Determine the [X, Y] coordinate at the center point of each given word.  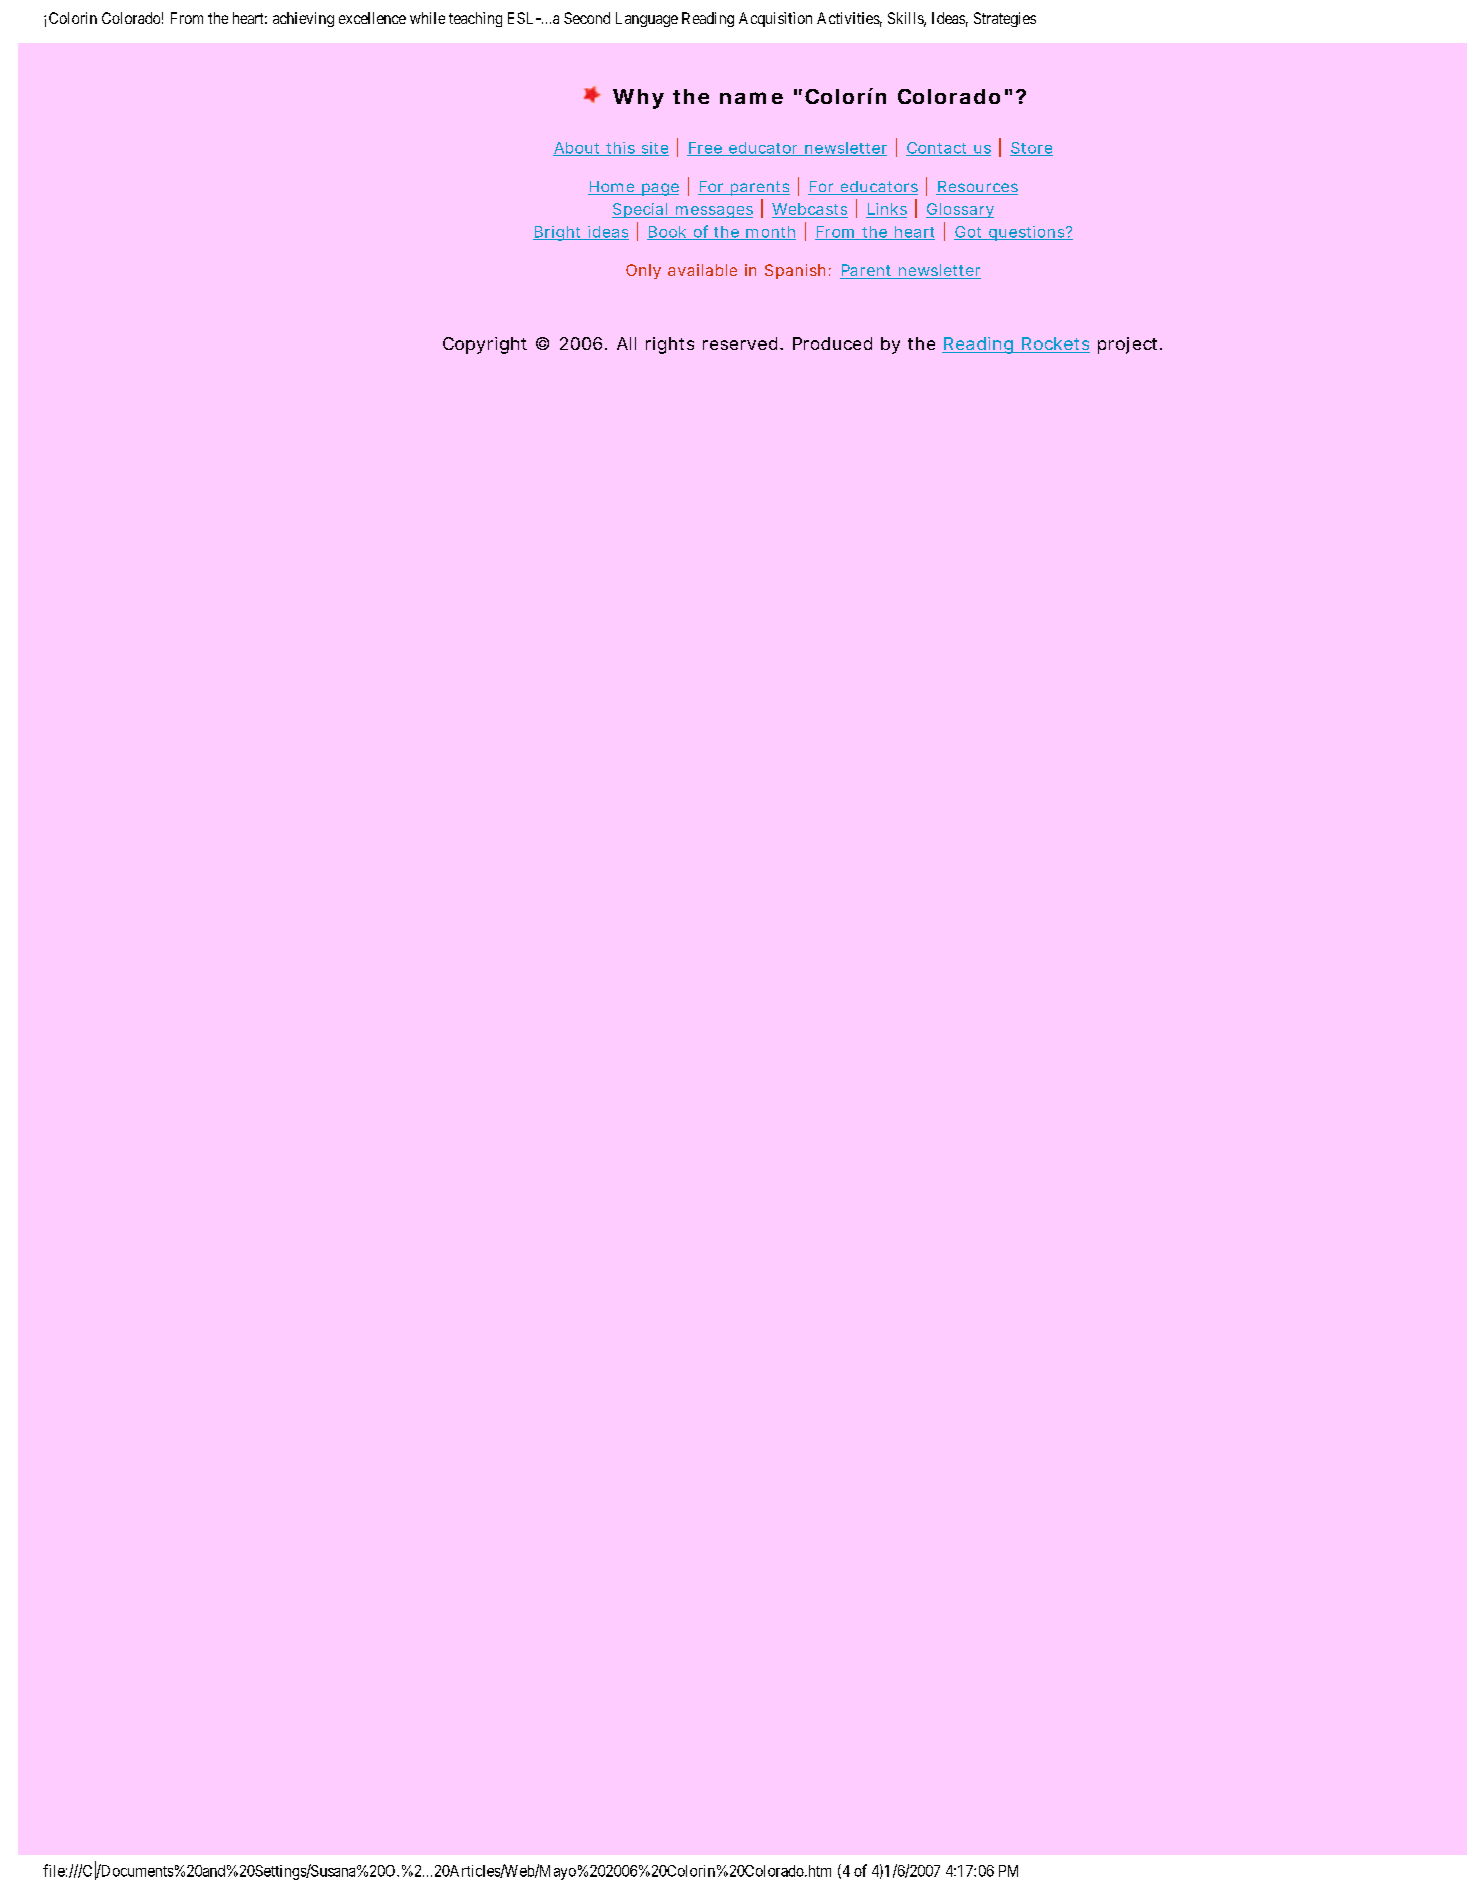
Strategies [1005, 19]
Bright [558, 233]
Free [705, 149]
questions [1027, 233]
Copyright [485, 345]
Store [1031, 149]
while [427, 18]
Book [668, 233]
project [1129, 345]
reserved [740, 343]
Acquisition [775, 19]
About [578, 149]
